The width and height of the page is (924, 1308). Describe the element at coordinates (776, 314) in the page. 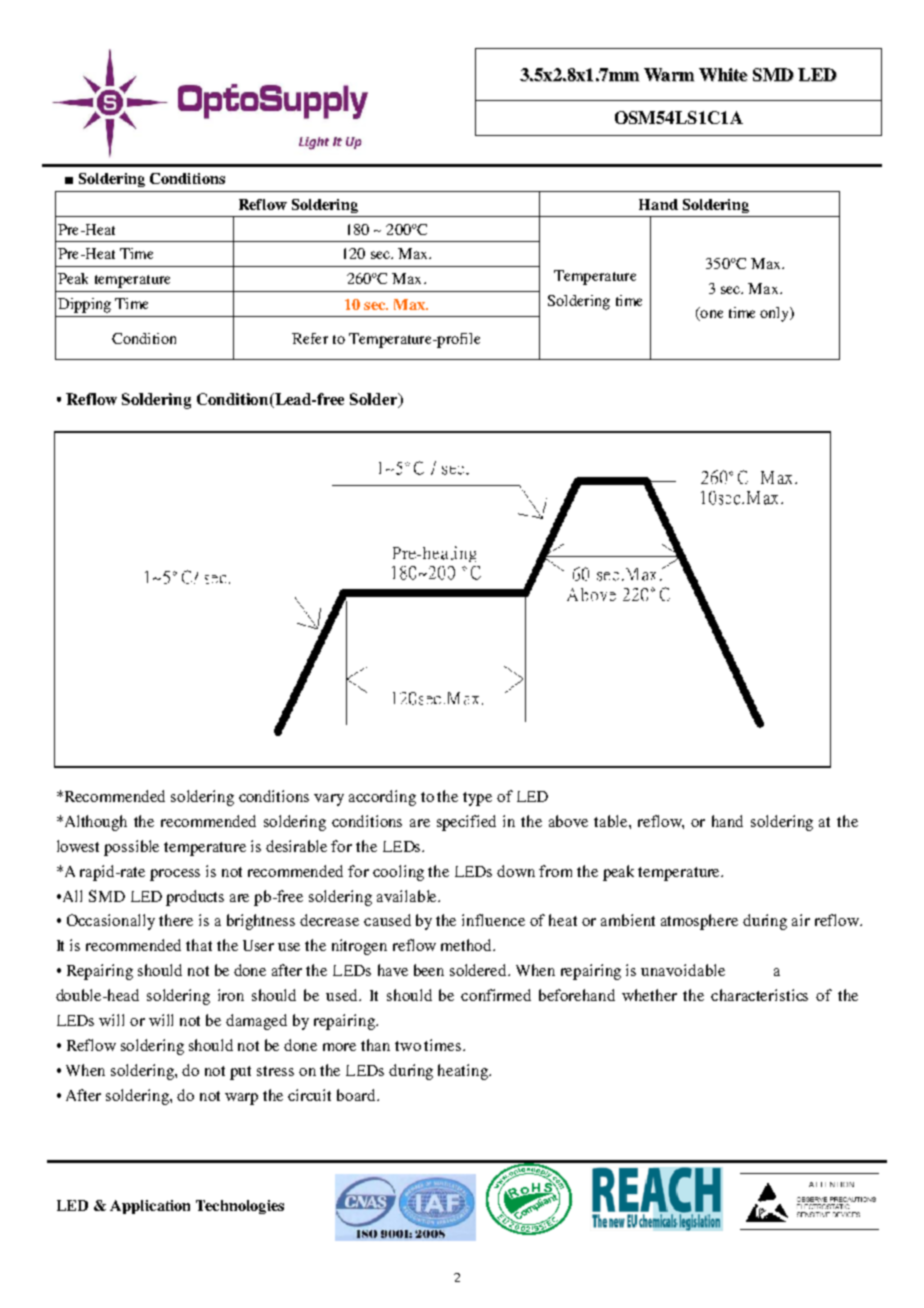

I see `only` at that location.
